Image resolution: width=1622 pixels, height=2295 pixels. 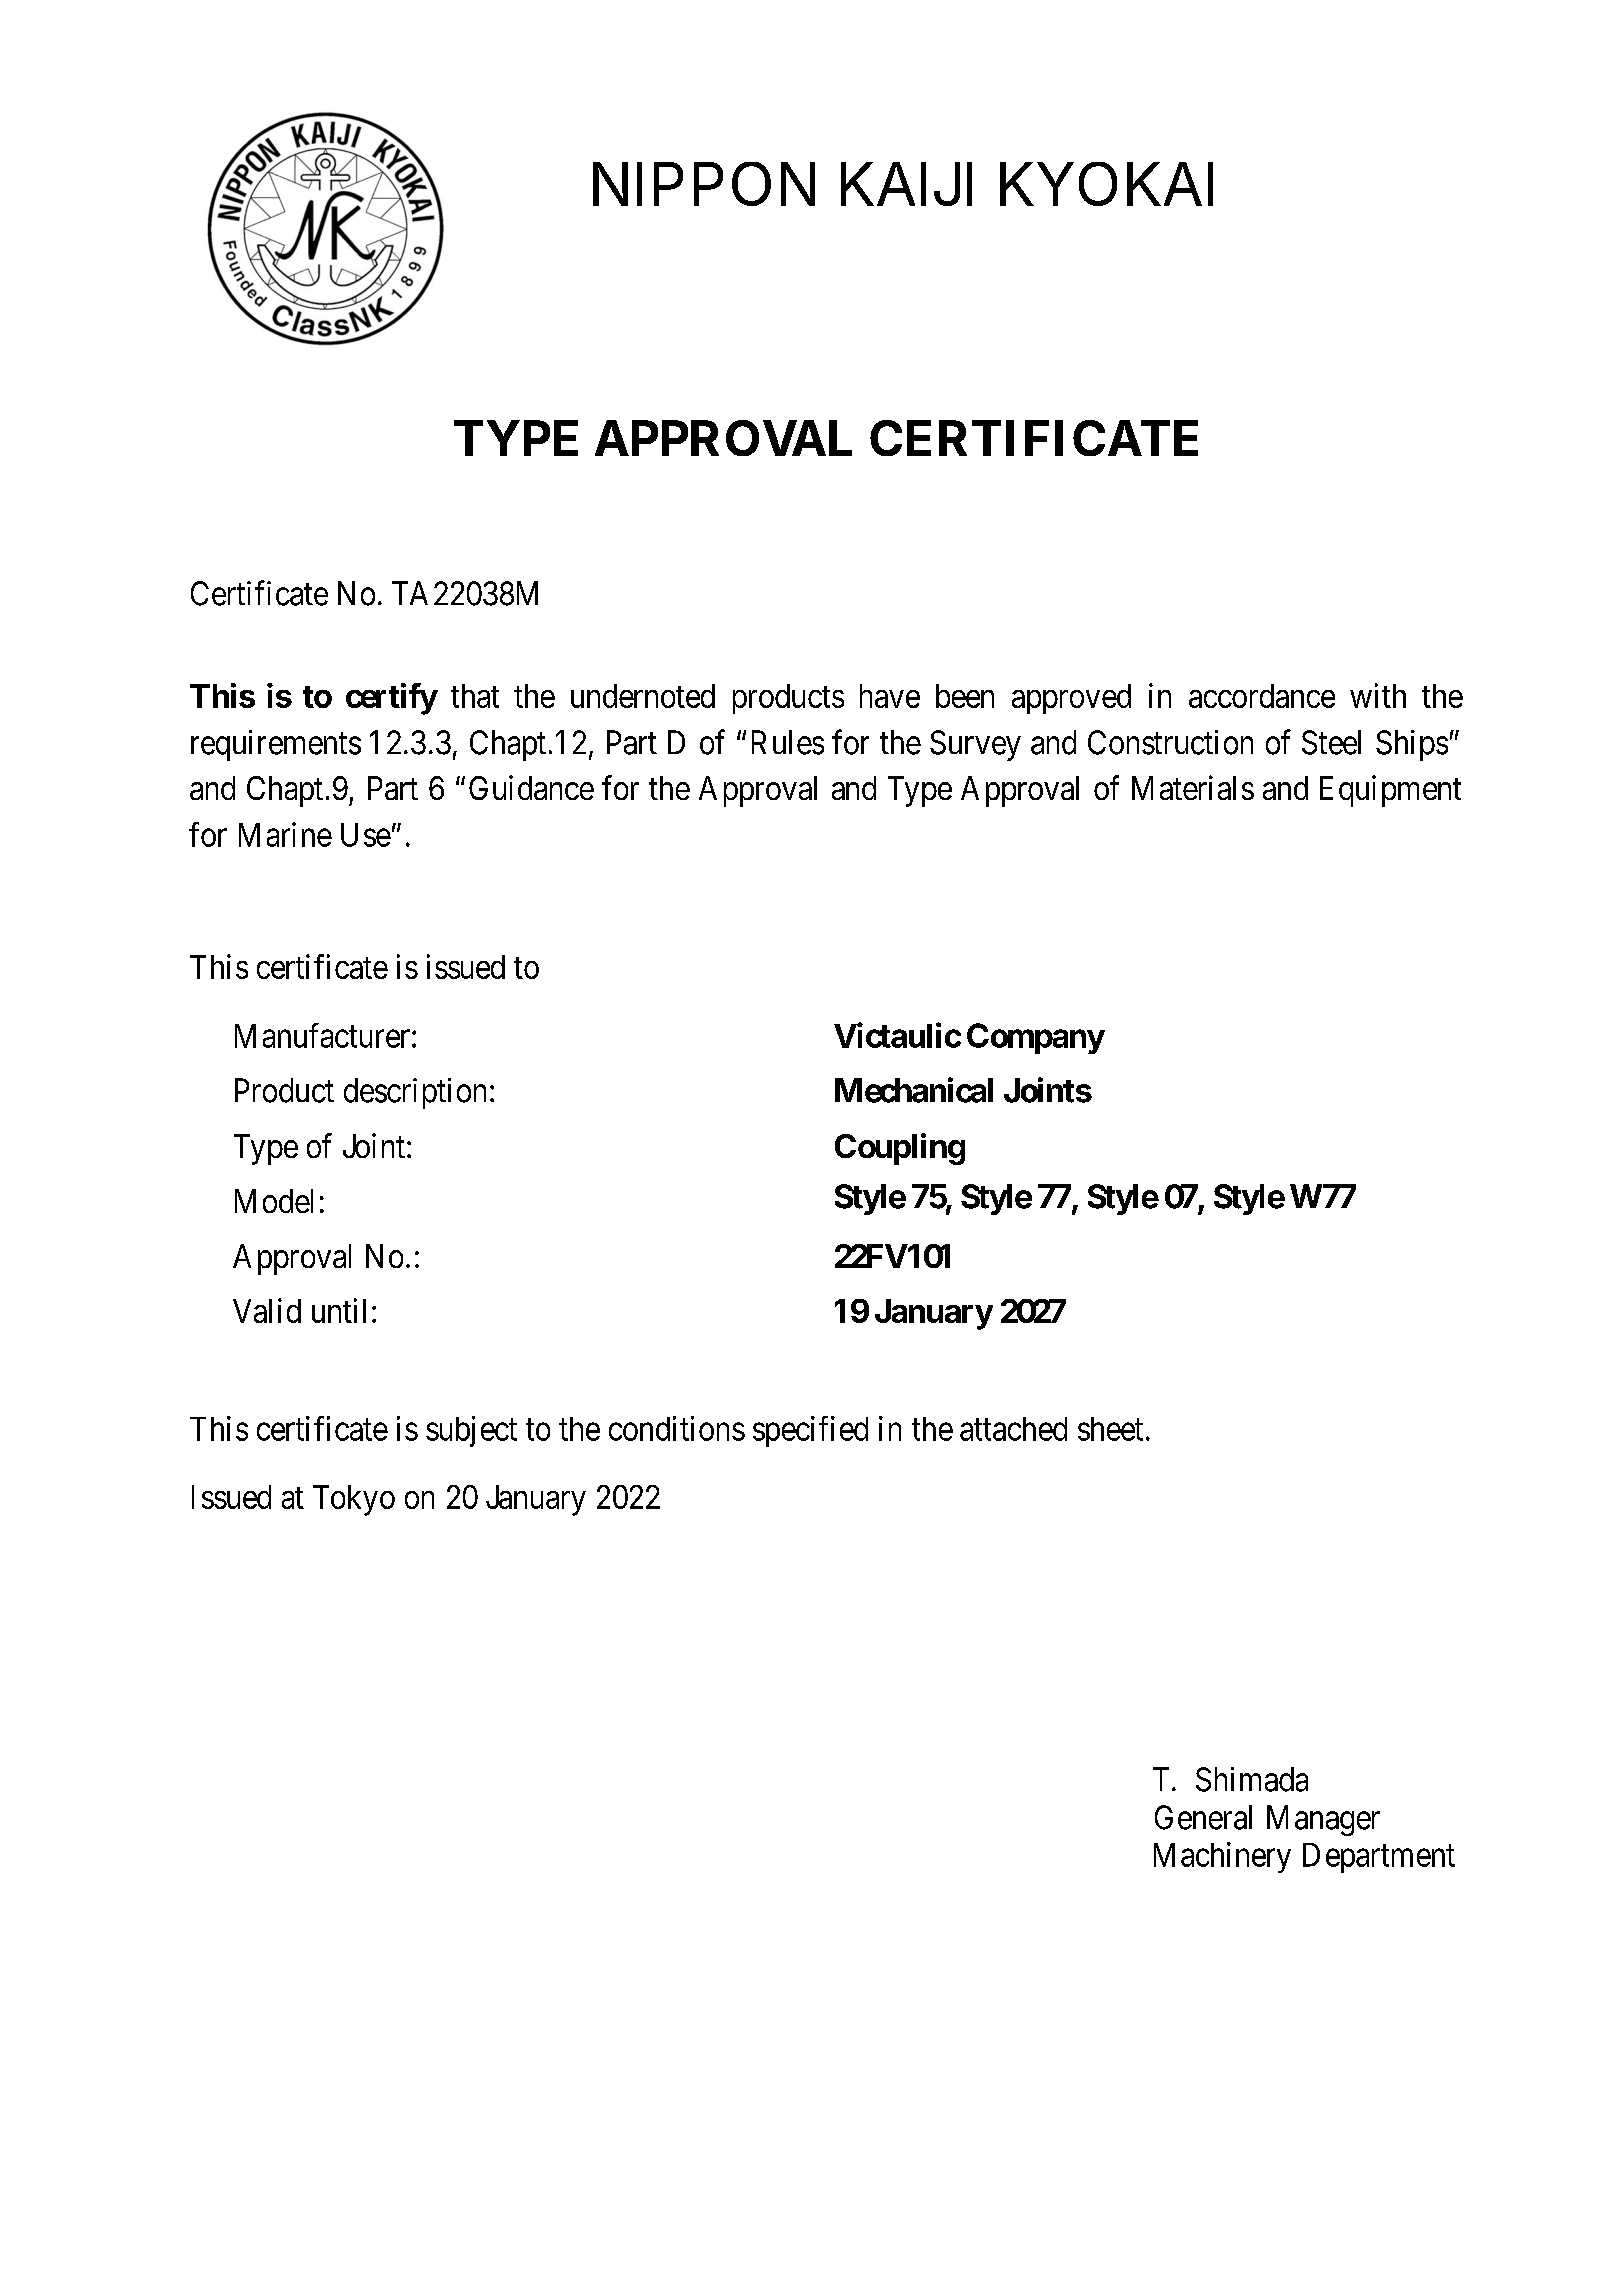 I want to click on specified, so click(x=810, y=1431).
